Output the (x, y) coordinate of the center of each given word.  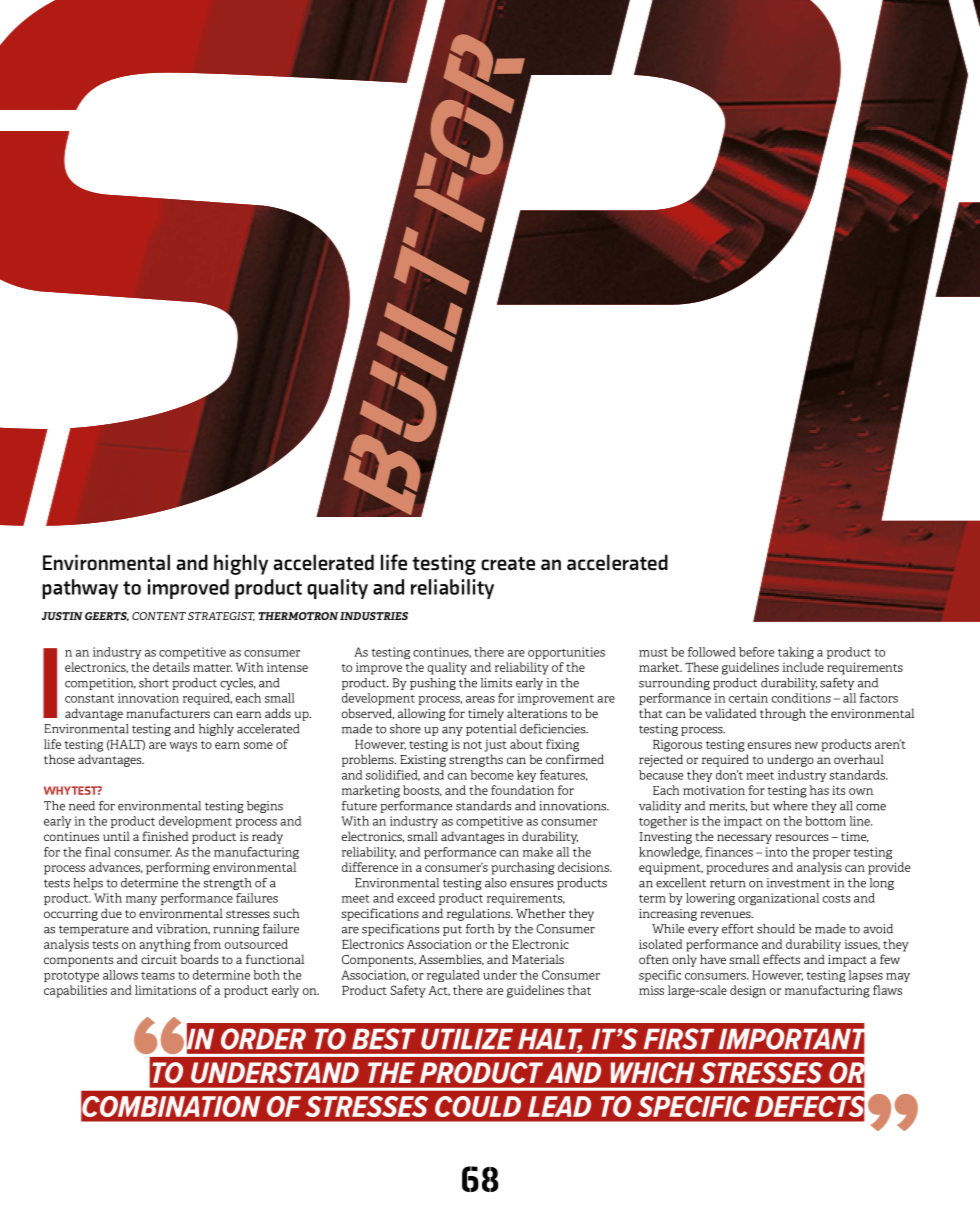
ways (183, 747)
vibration (183, 929)
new (806, 745)
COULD (478, 1106)
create (508, 564)
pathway (80, 589)
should (776, 929)
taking (796, 653)
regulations (479, 914)
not (472, 745)
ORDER (263, 1039)
